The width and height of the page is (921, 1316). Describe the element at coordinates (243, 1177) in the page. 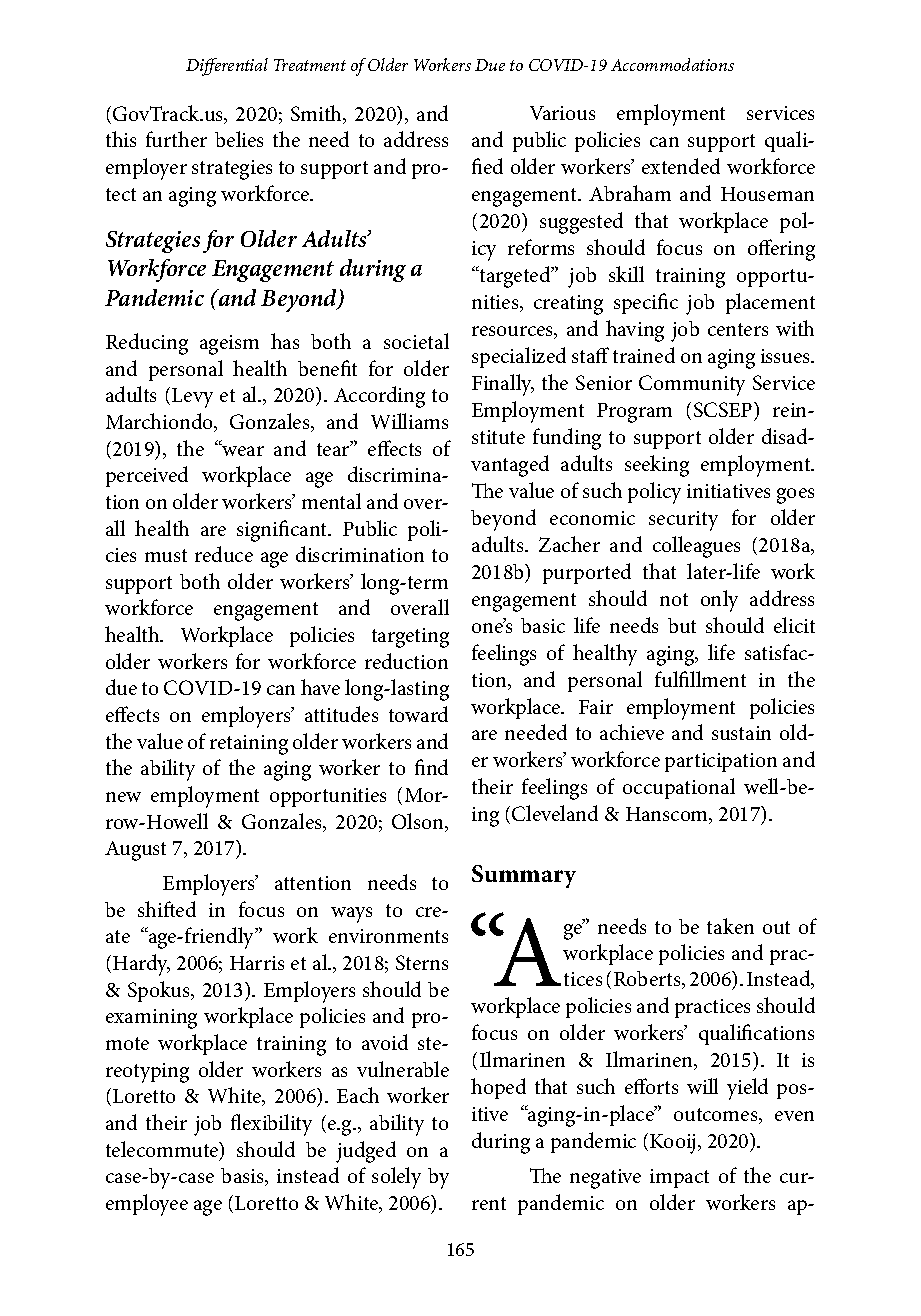

I see `basis` at that location.
